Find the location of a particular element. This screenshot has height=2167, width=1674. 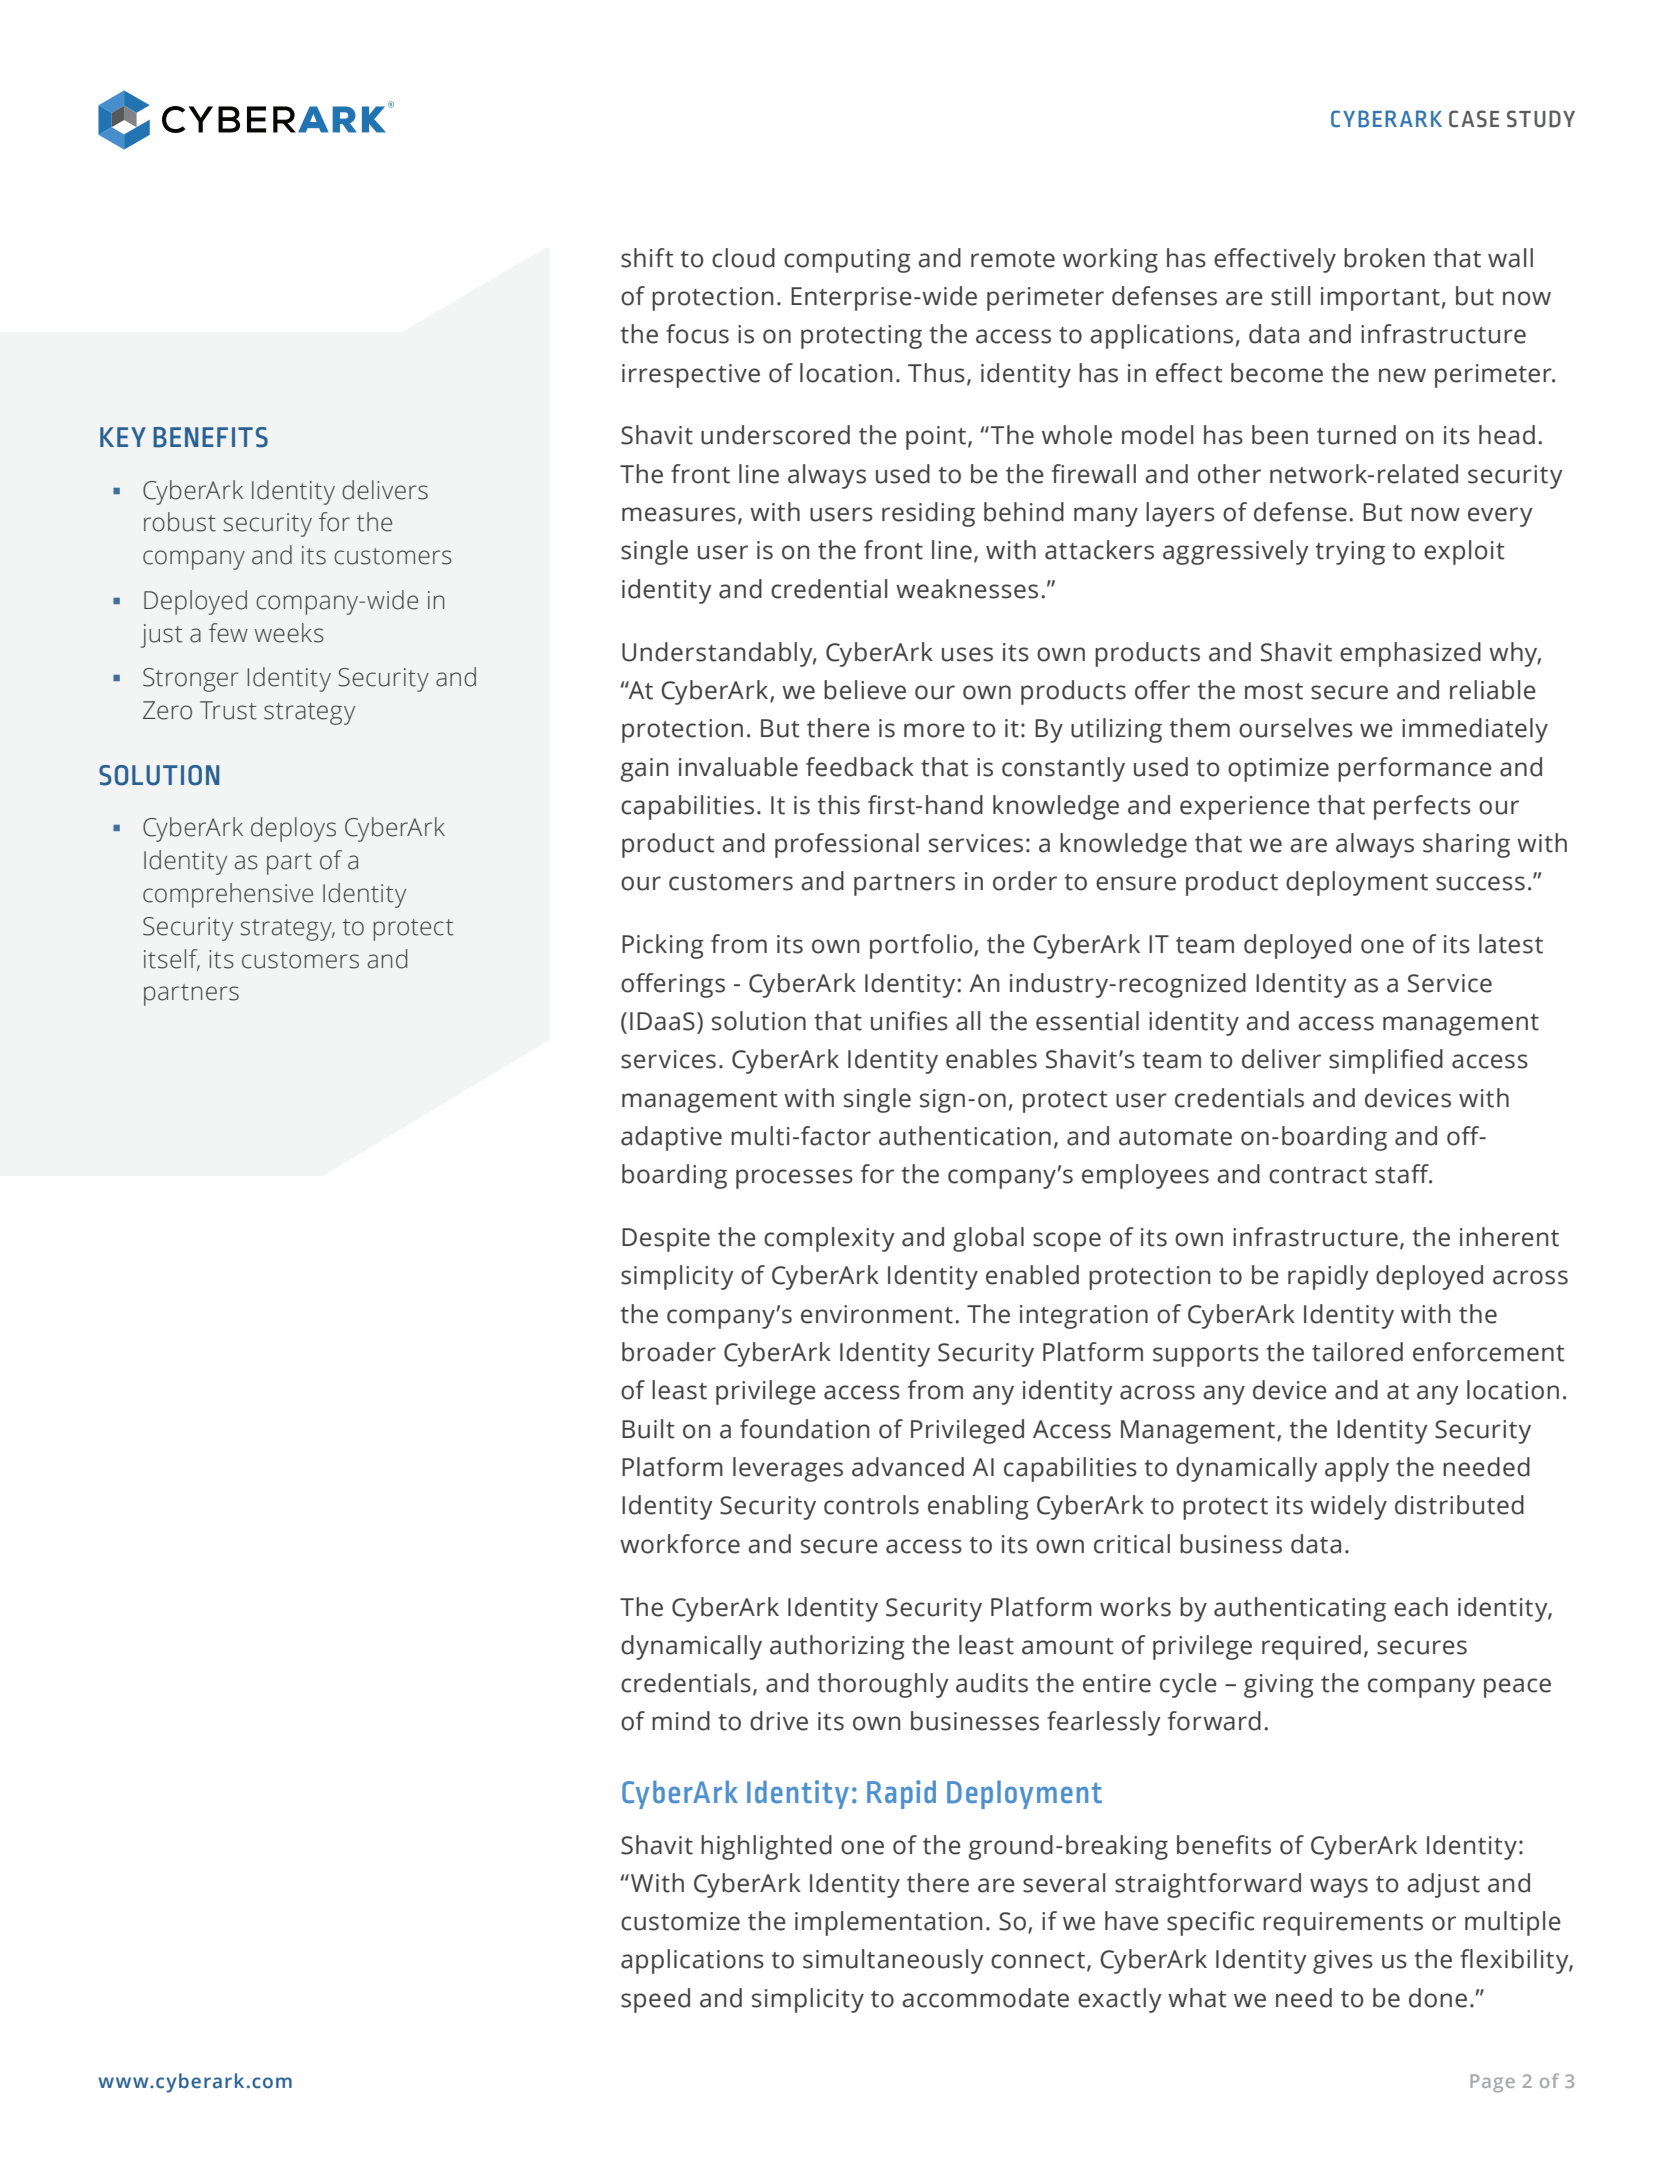

Despite is located at coordinates (666, 1240).
